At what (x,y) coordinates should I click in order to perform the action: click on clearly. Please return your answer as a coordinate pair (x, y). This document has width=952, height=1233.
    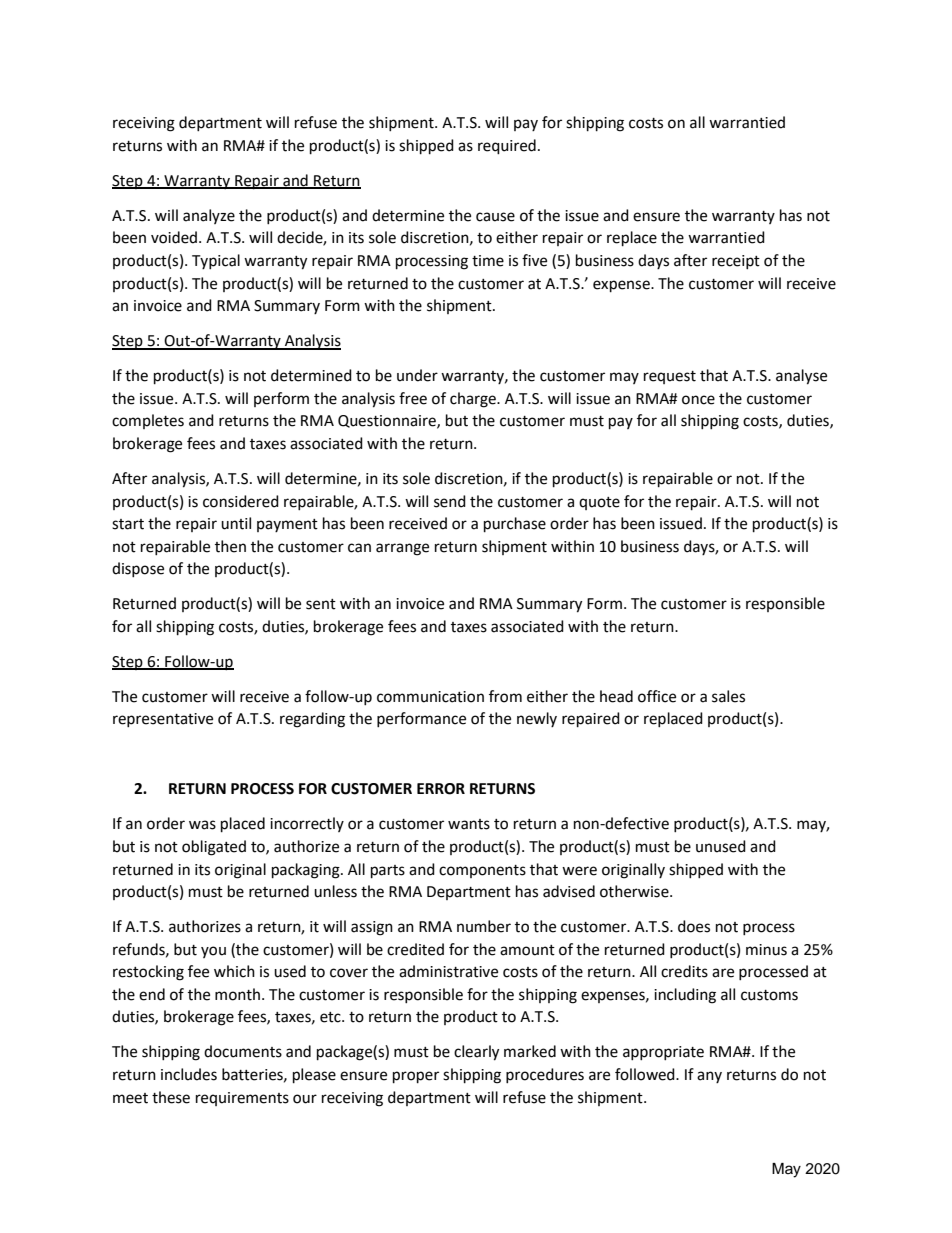
    Looking at the image, I should click on (476, 1053).
